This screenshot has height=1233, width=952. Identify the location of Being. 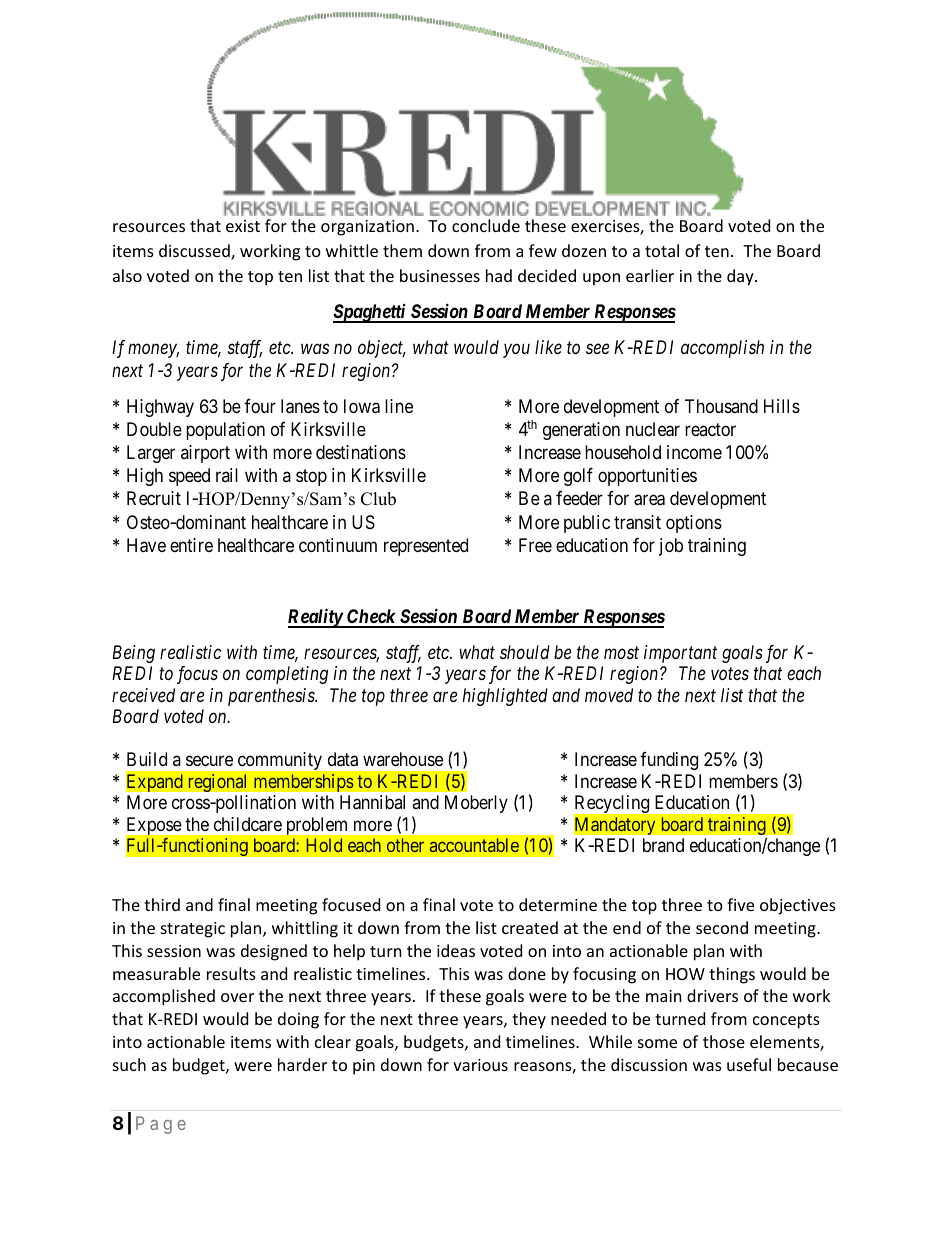
(133, 654).
